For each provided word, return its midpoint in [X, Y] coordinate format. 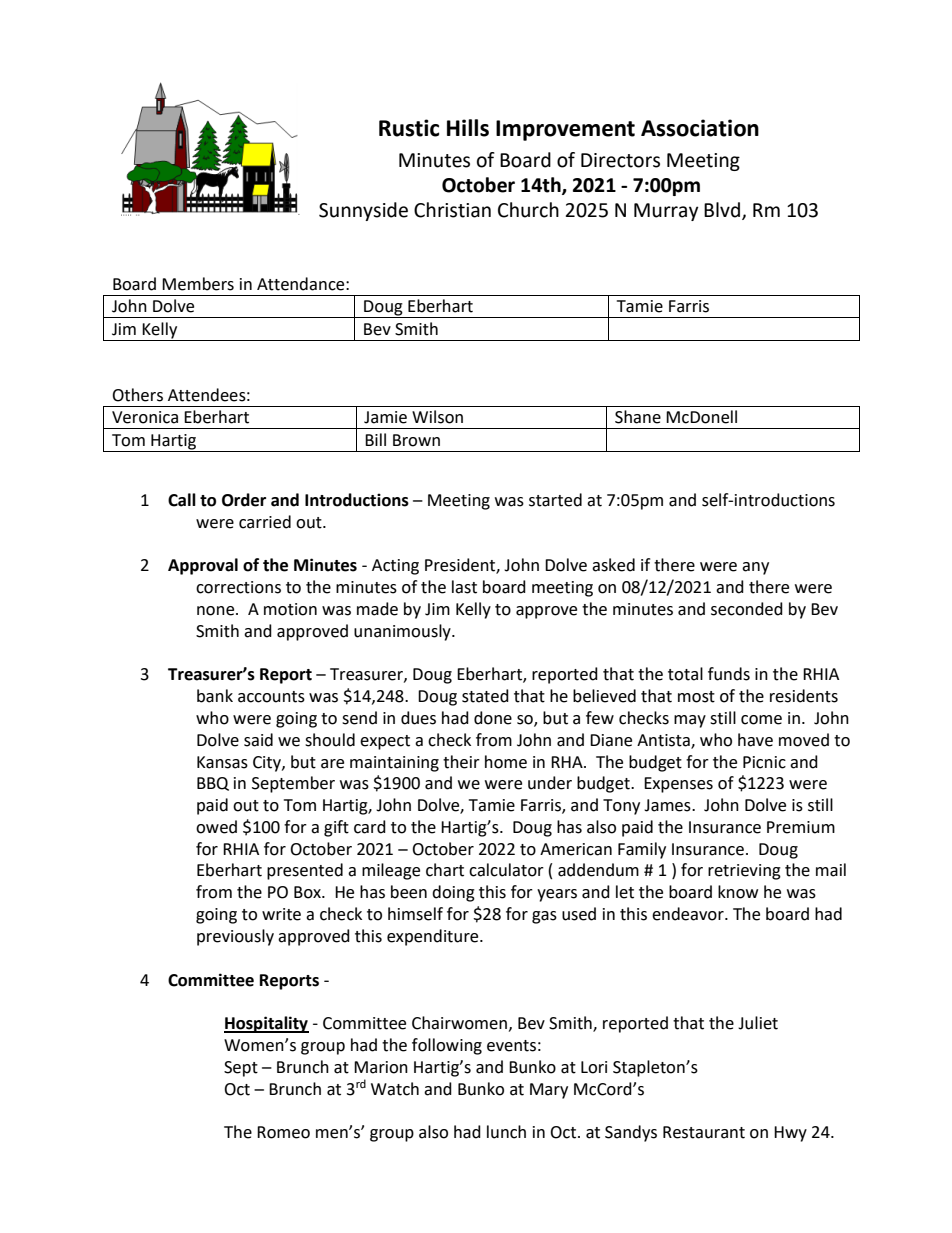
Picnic [764, 762]
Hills [468, 128]
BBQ [213, 784]
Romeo [283, 1132]
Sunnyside [363, 211]
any [755, 568]
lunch [506, 1132]
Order [244, 500]
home [506, 762]
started [555, 500]
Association [700, 128]
